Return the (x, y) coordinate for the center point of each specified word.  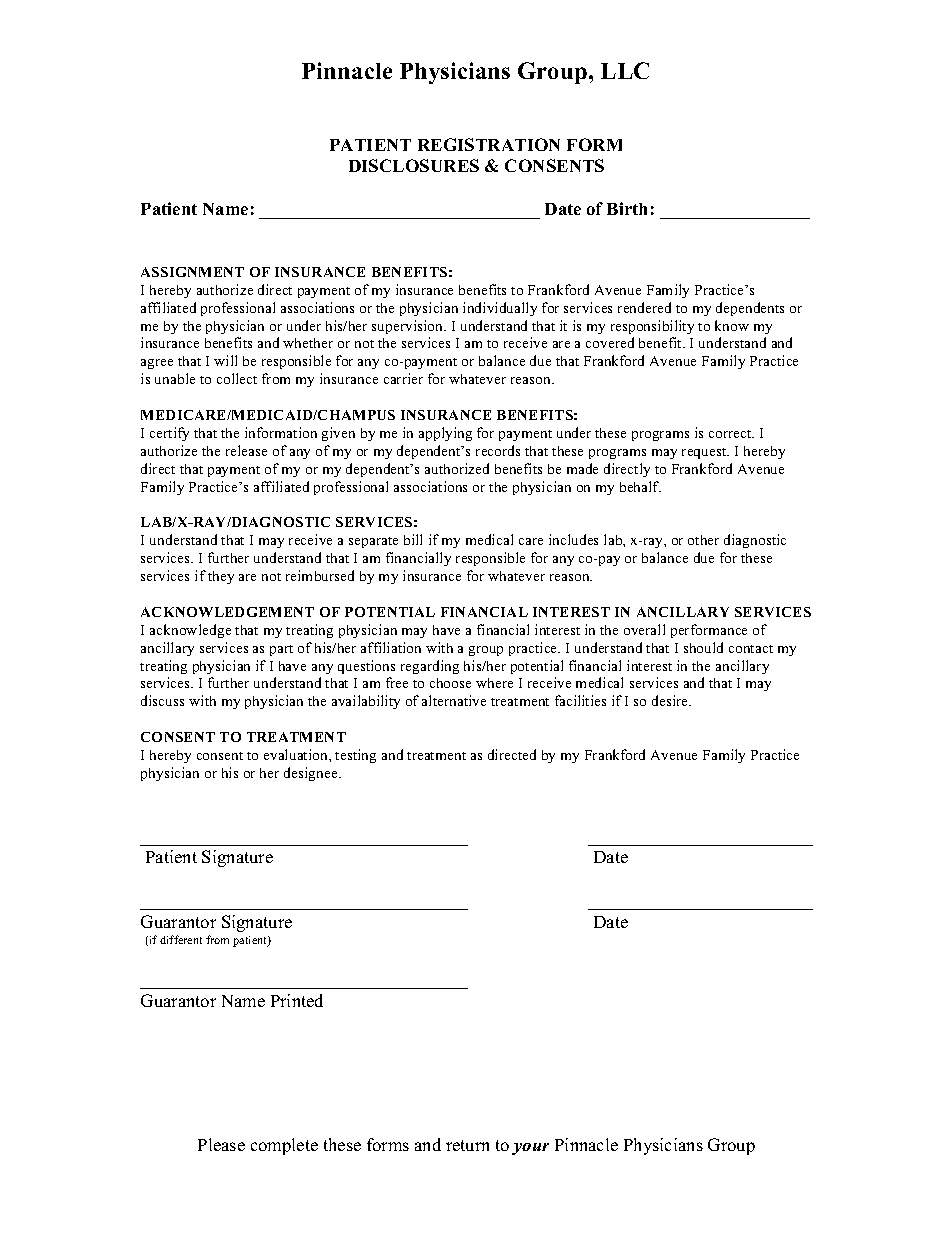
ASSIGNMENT (192, 272)
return (467, 1145)
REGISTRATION (489, 144)
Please (221, 1144)
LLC (625, 70)
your (530, 1149)
